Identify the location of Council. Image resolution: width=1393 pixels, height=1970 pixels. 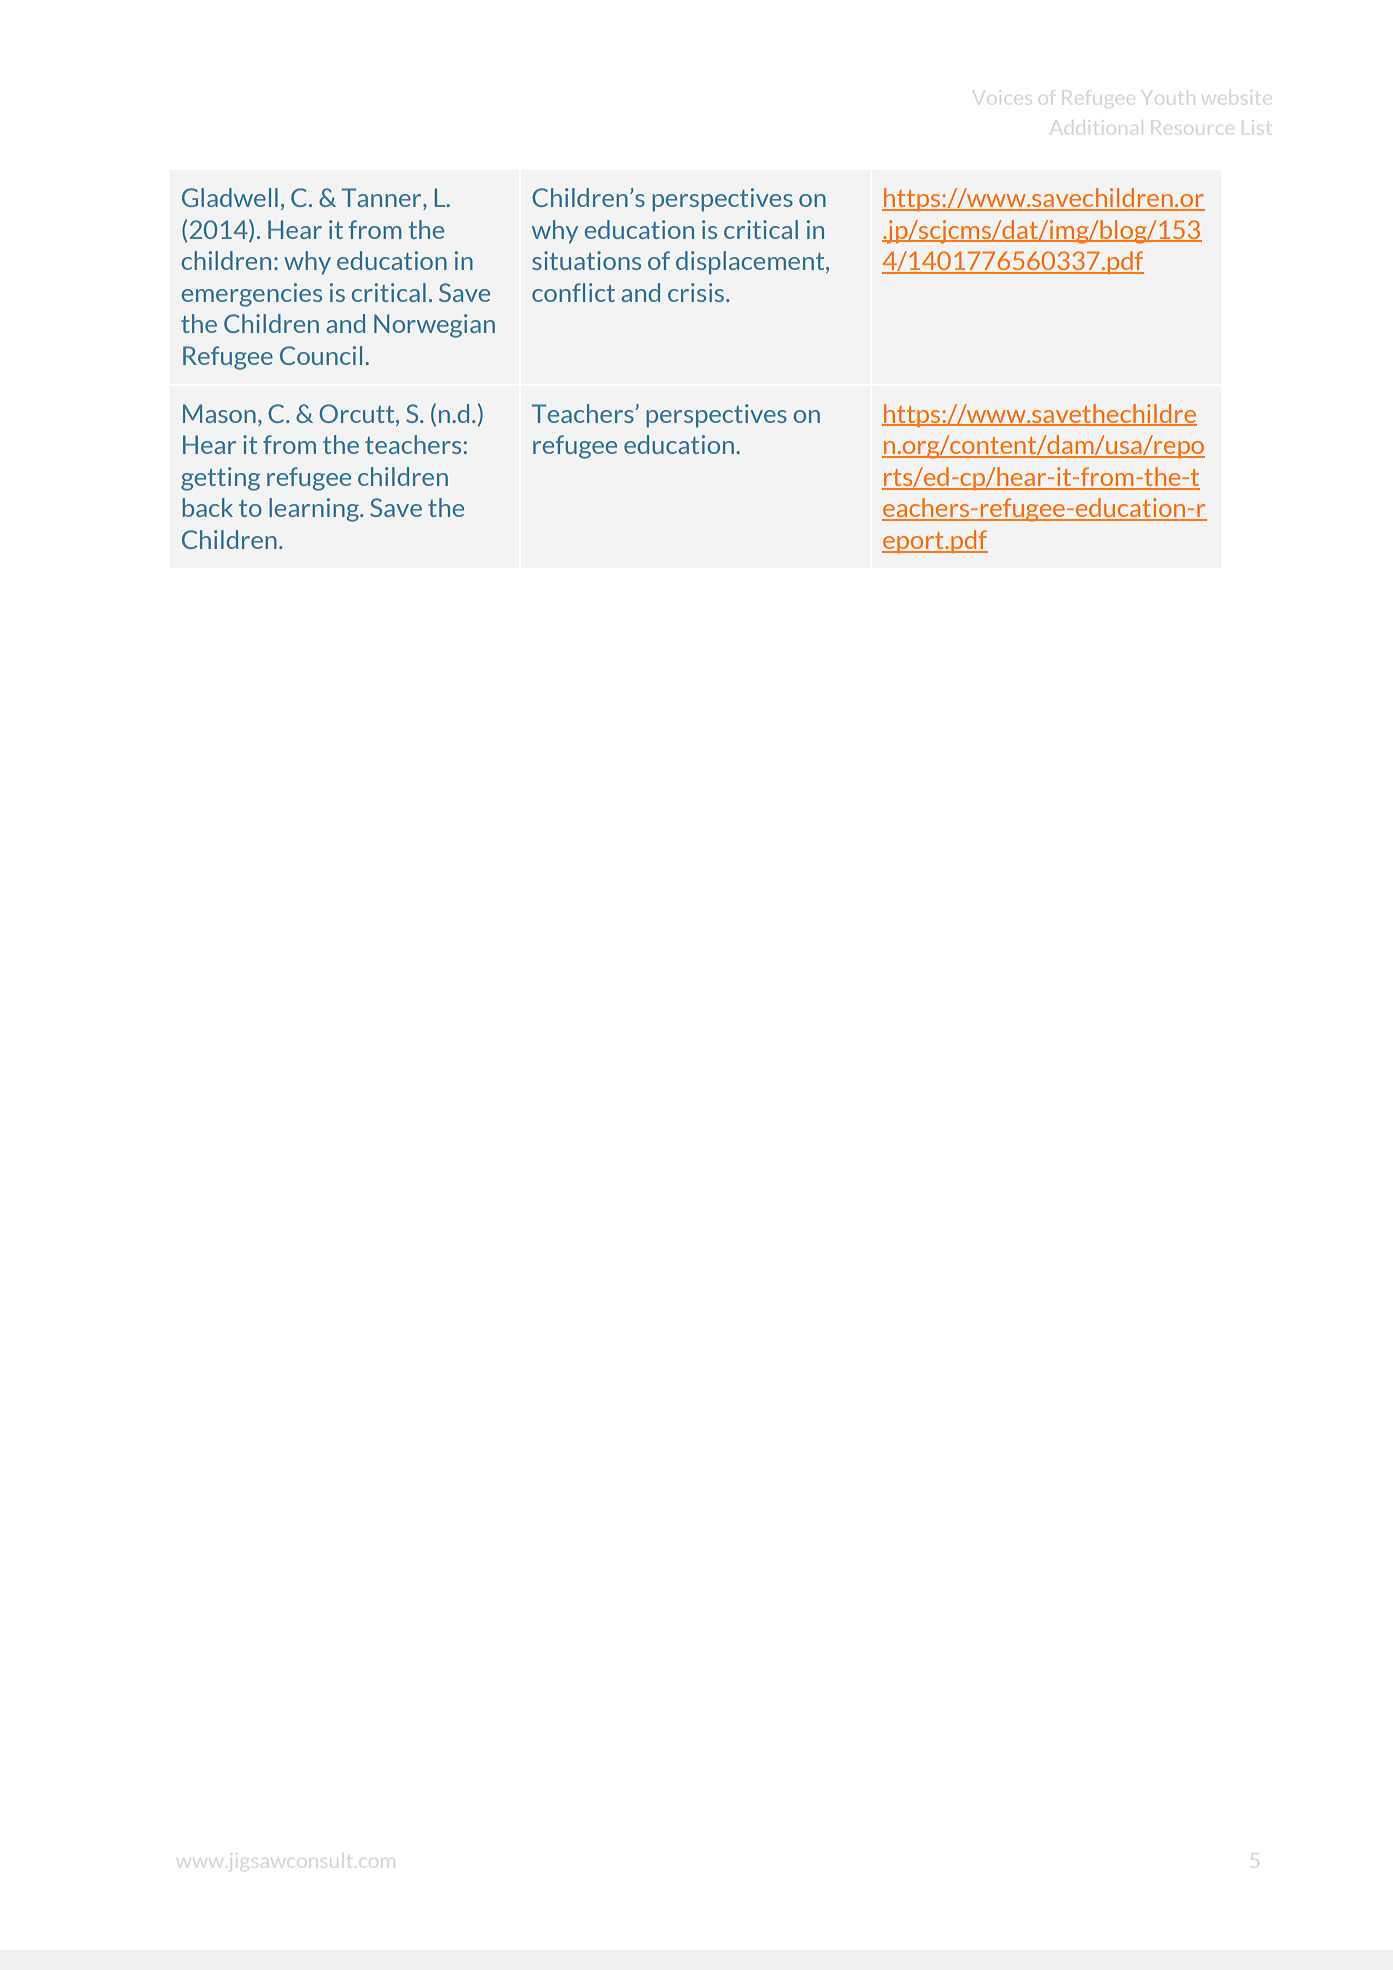
(321, 355).
